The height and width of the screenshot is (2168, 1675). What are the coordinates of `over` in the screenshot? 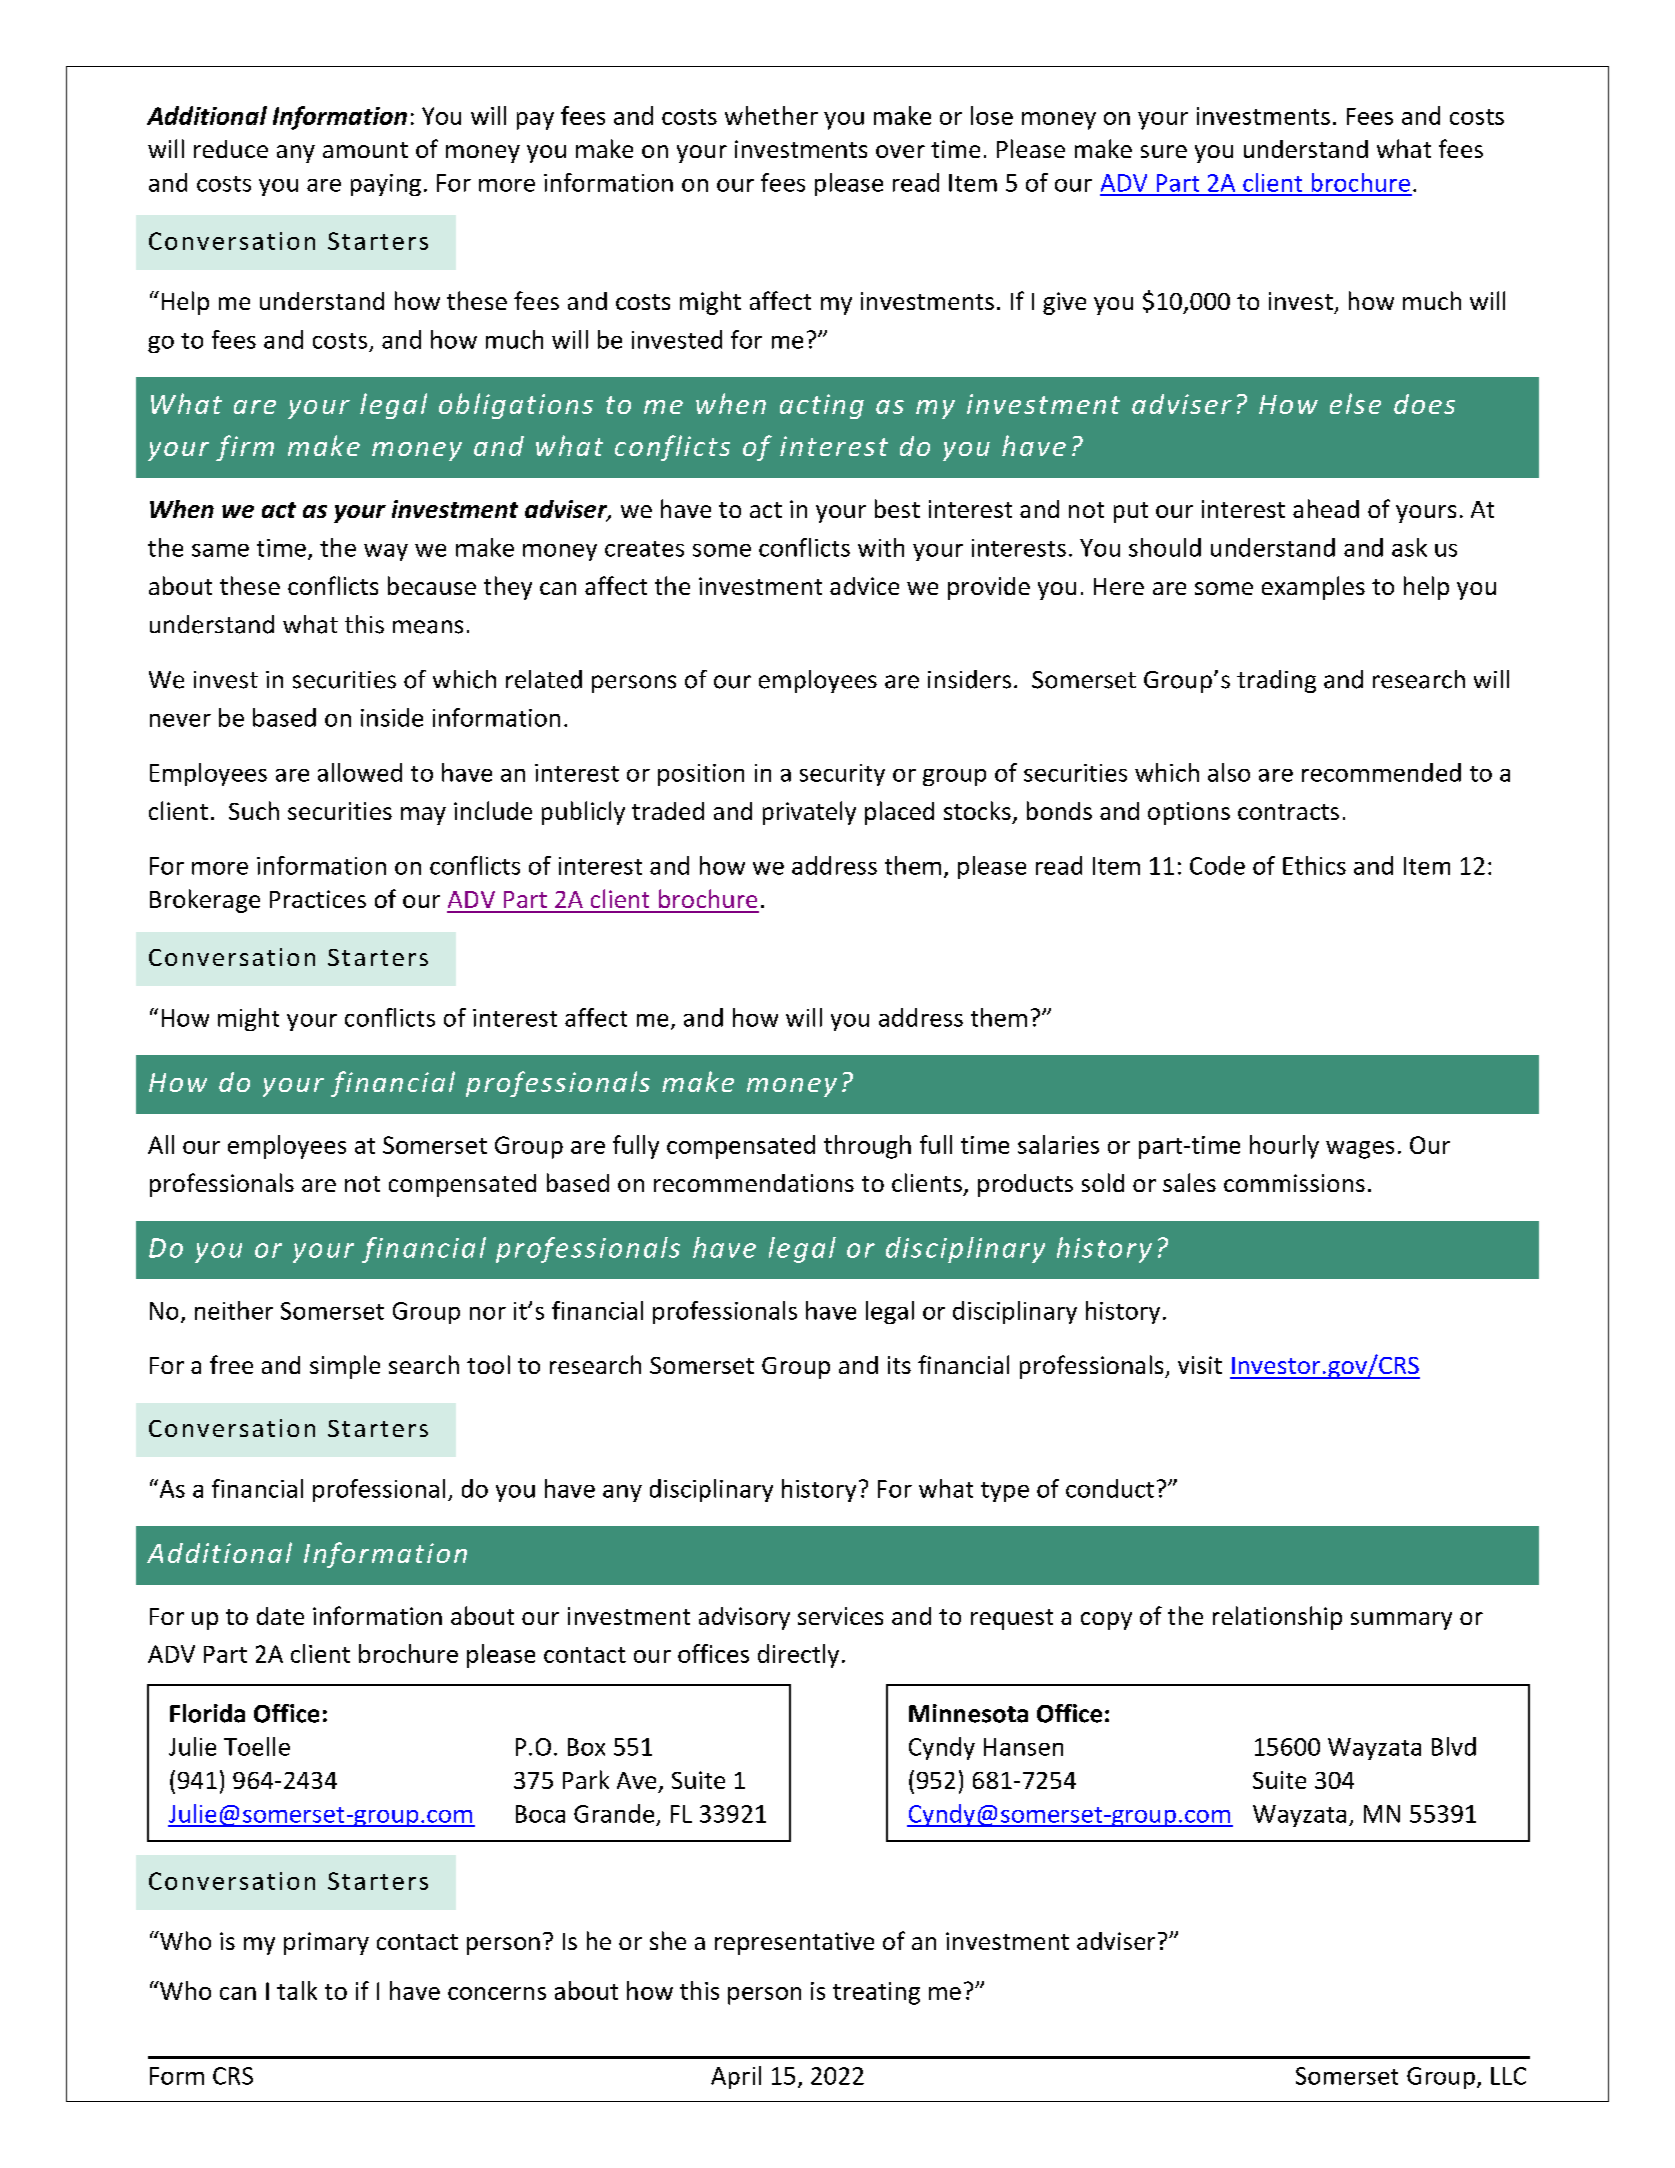 It's located at (900, 151).
